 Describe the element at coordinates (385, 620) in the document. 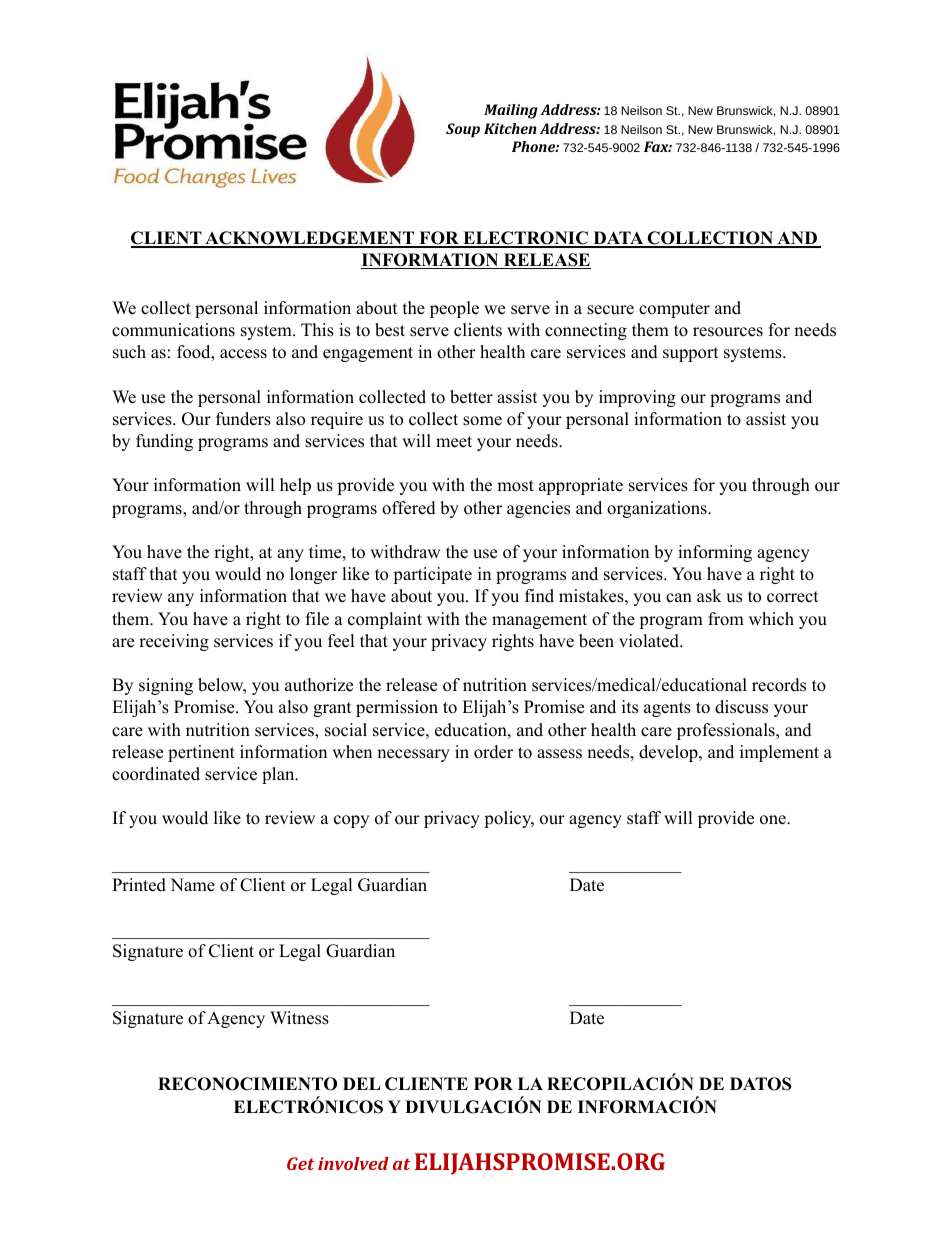

I see `complaint` at that location.
